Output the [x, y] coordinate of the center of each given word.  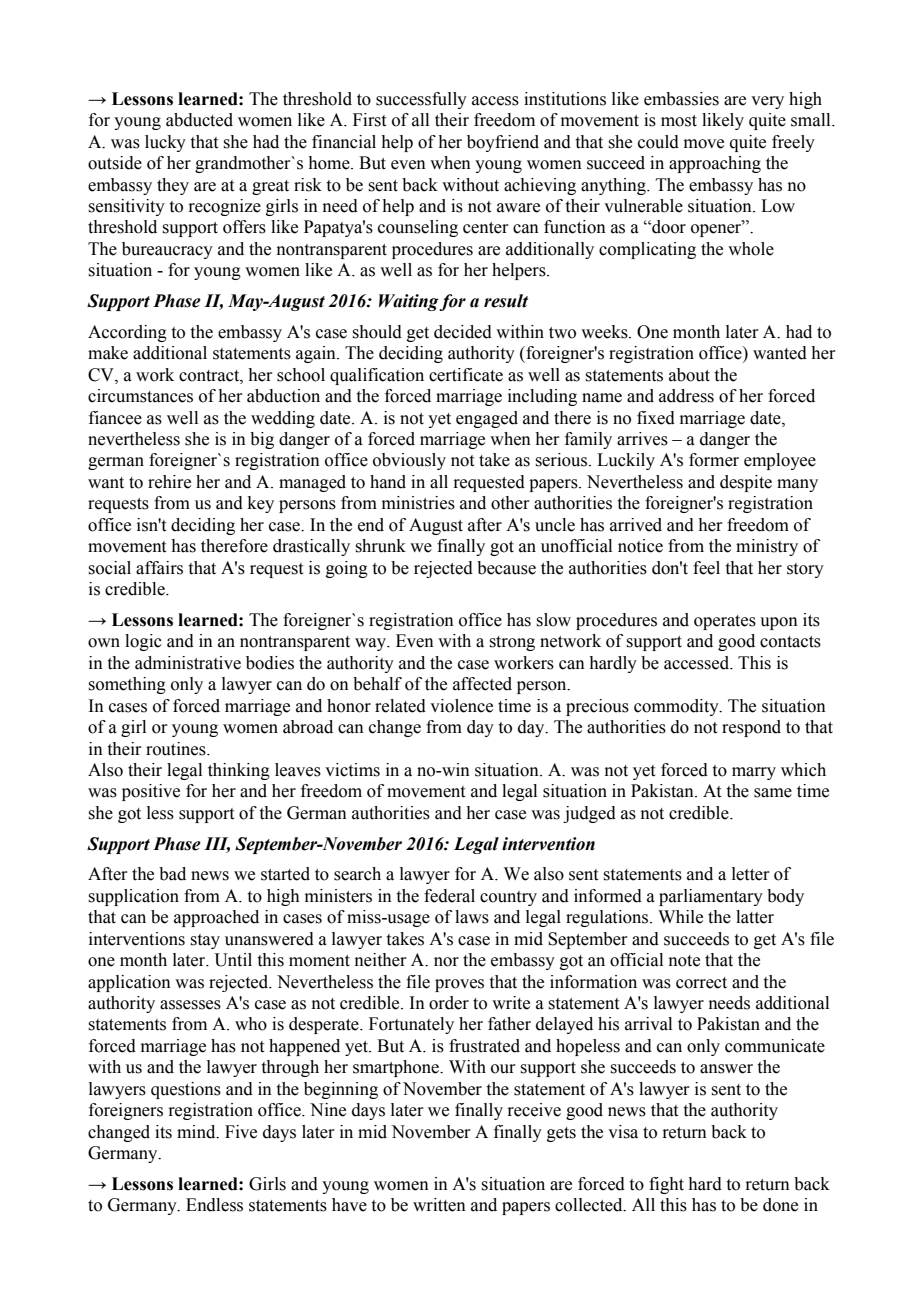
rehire [169, 482]
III [217, 844]
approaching [715, 164]
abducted [199, 120]
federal [449, 896]
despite [746, 483]
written [439, 1205]
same [773, 793]
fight [666, 1185]
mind [197, 1132]
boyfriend [503, 143]
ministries [418, 503]
